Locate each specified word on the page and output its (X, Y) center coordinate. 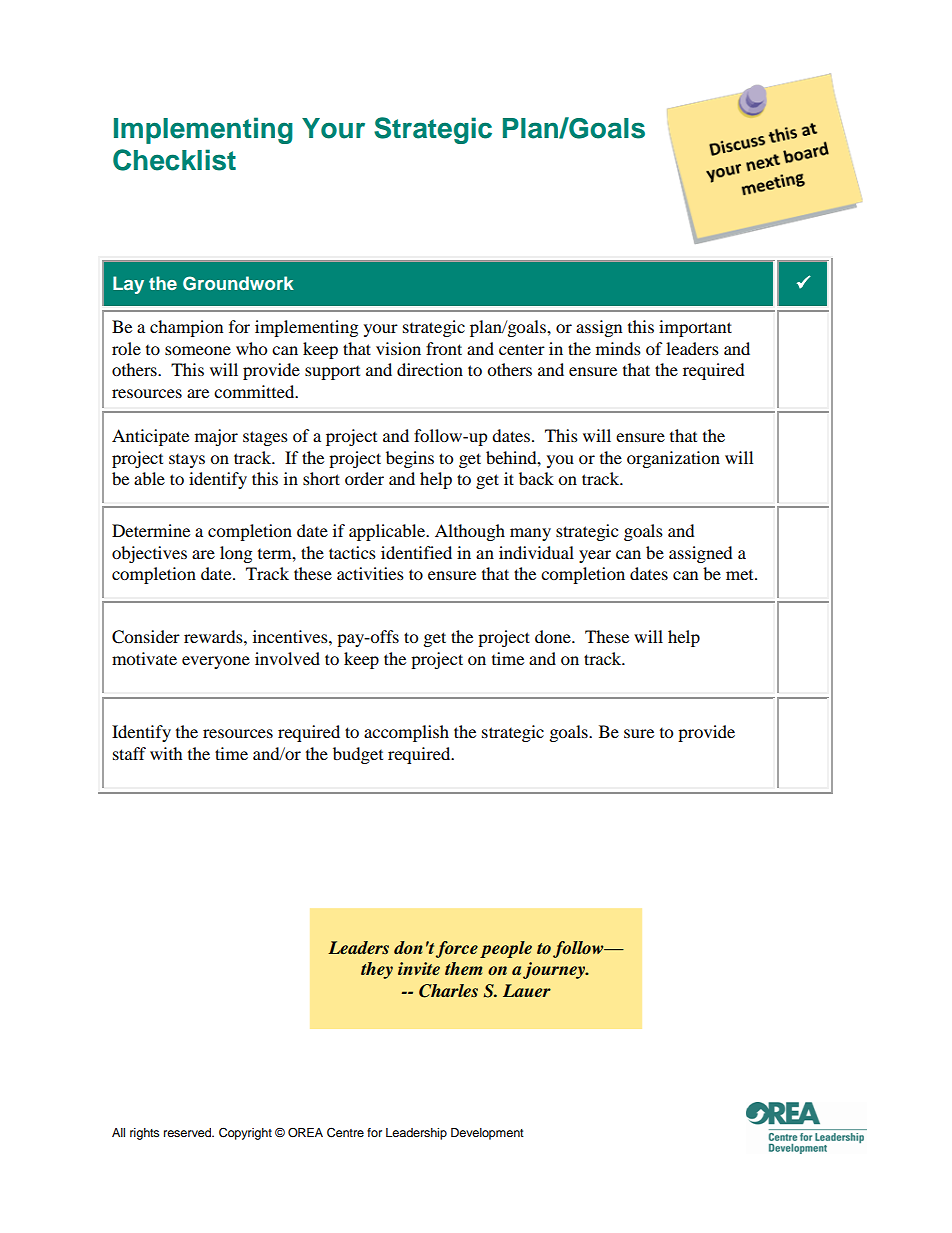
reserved (188, 1132)
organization (673, 459)
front (444, 348)
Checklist (174, 160)
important (695, 328)
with (166, 753)
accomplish (406, 733)
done (554, 636)
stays (187, 461)
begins (410, 459)
